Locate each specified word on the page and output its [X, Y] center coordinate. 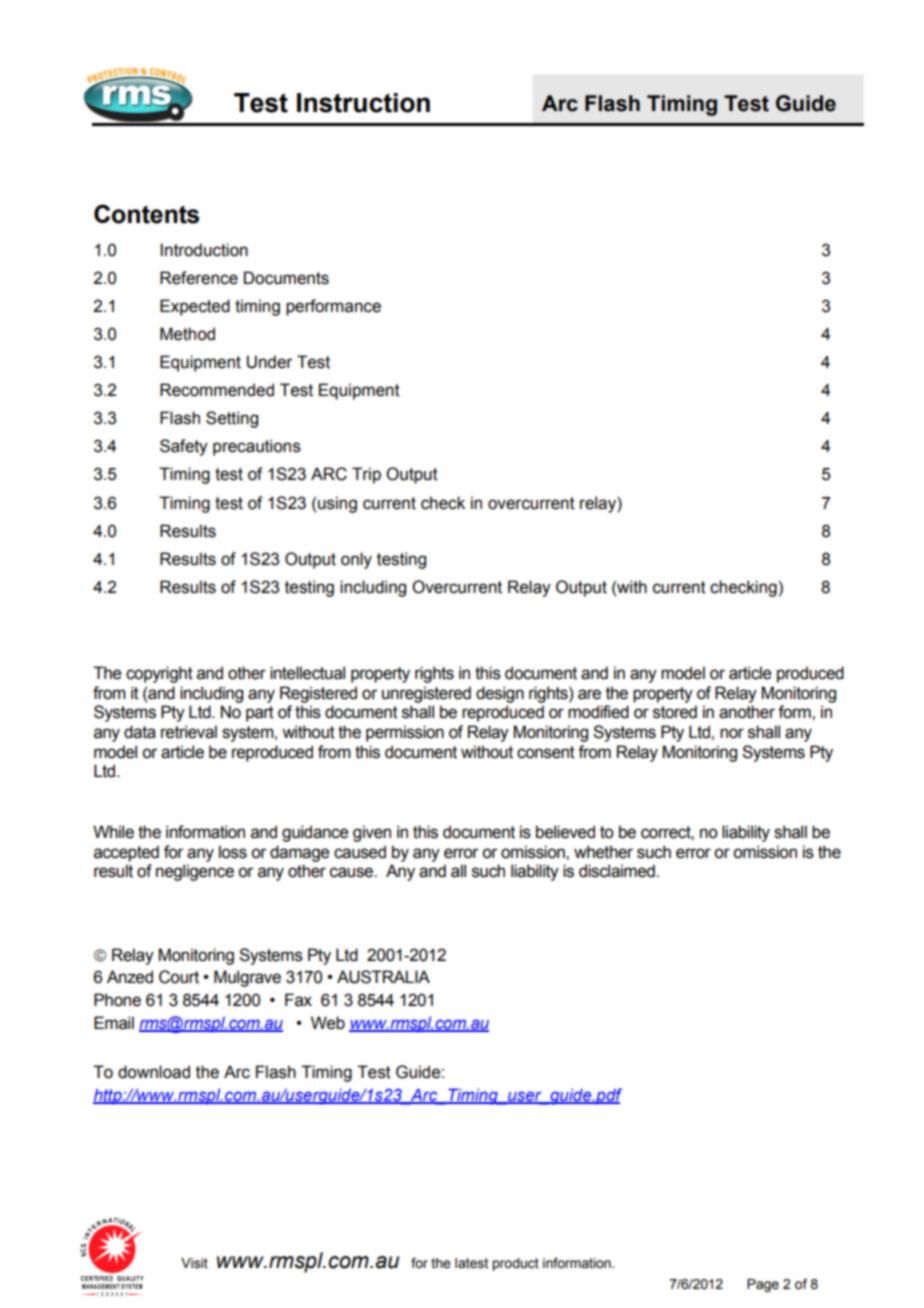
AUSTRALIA [383, 977]
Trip [366, 475]
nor [732, 733]
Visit [194, 1263]
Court [179, 977]
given [372, 833]
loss [233, 852]
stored [675, 712]
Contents [146, 214]
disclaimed [617, 871]
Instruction [363, 103]
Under [270, 362]
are [589, 694]
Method [187, 334]
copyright [159, 674]
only [356, 560]
